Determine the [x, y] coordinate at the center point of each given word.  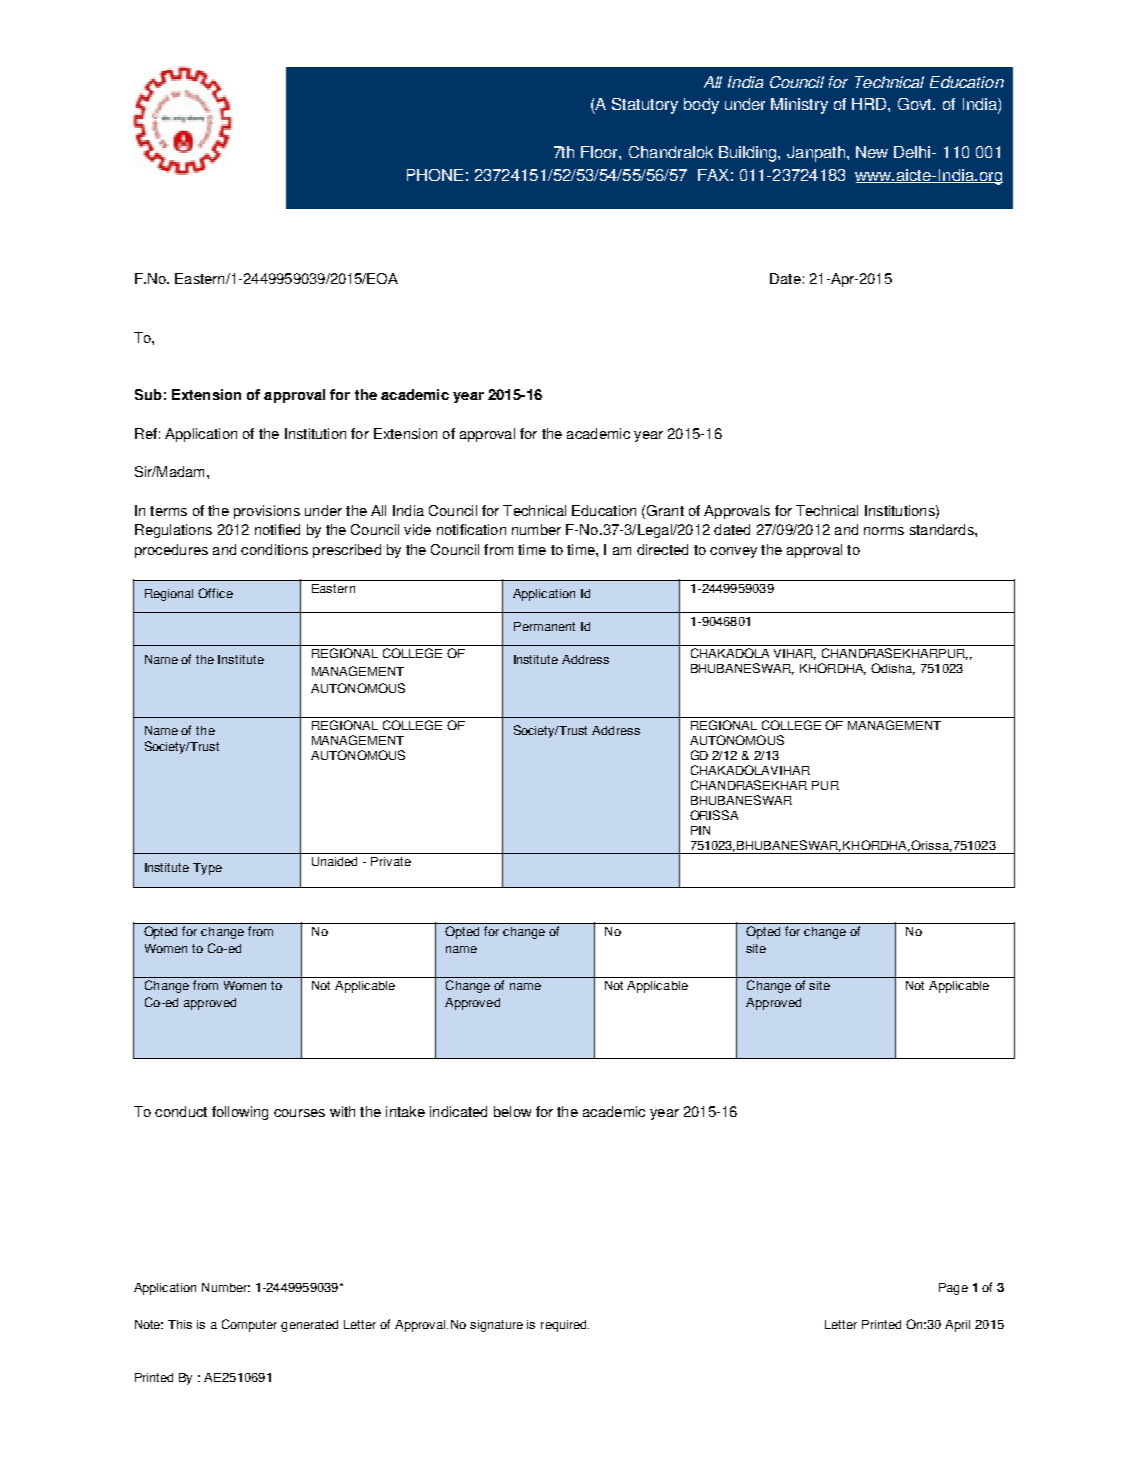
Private [391, 861]
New [872, 152]
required [565, 1326]
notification [471, 529]
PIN [700, 830]
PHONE [435, 175]
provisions [267, 512]
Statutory [645, 106]
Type [207, 869]
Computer [249, 1325]
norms [884, 531]
